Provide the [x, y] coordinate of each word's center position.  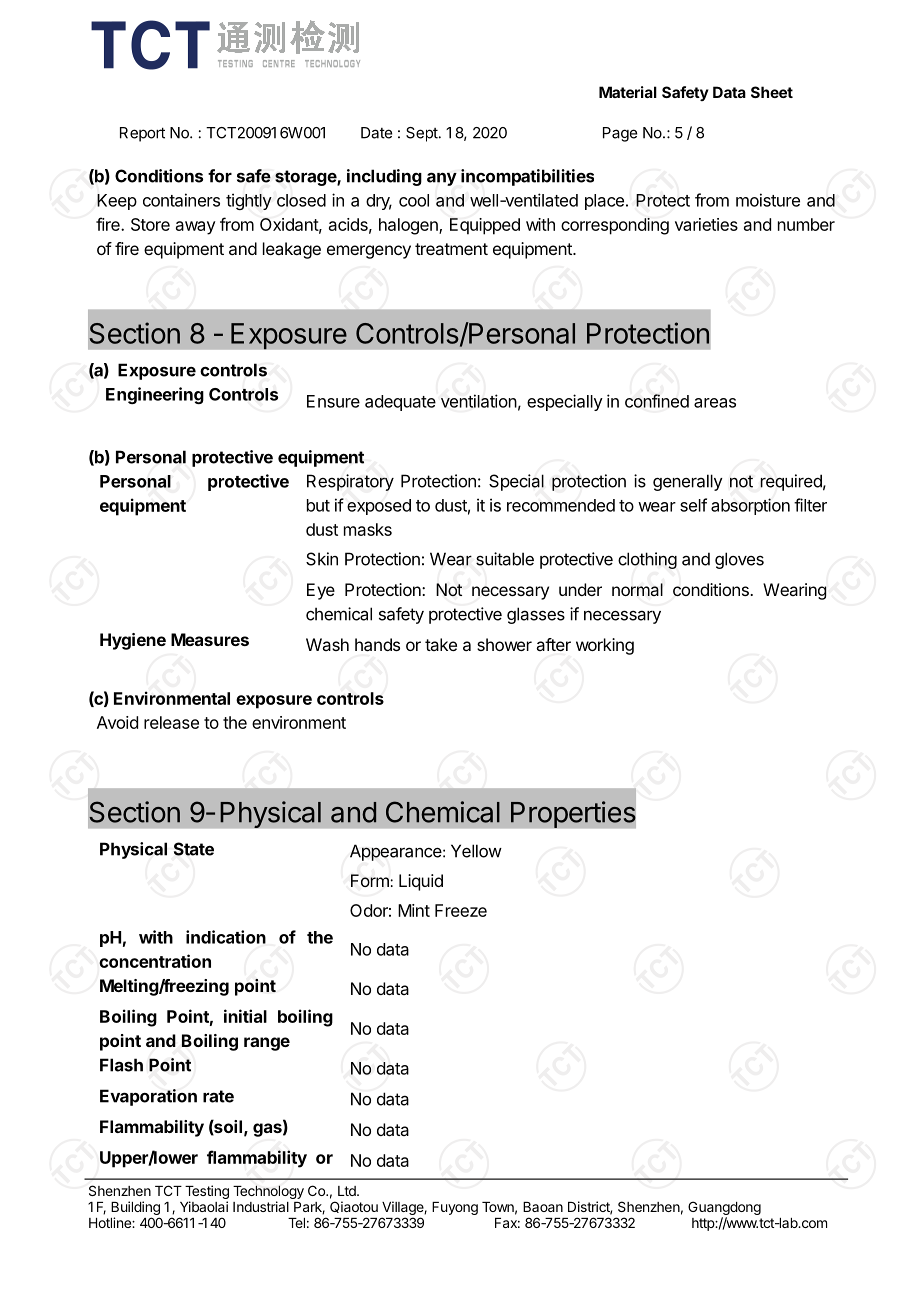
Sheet [772, 92]
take [441, 644]
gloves [739, 560]
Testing [207, 1192]
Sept [423, 134]
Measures [210, 639]
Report [142, 134]
